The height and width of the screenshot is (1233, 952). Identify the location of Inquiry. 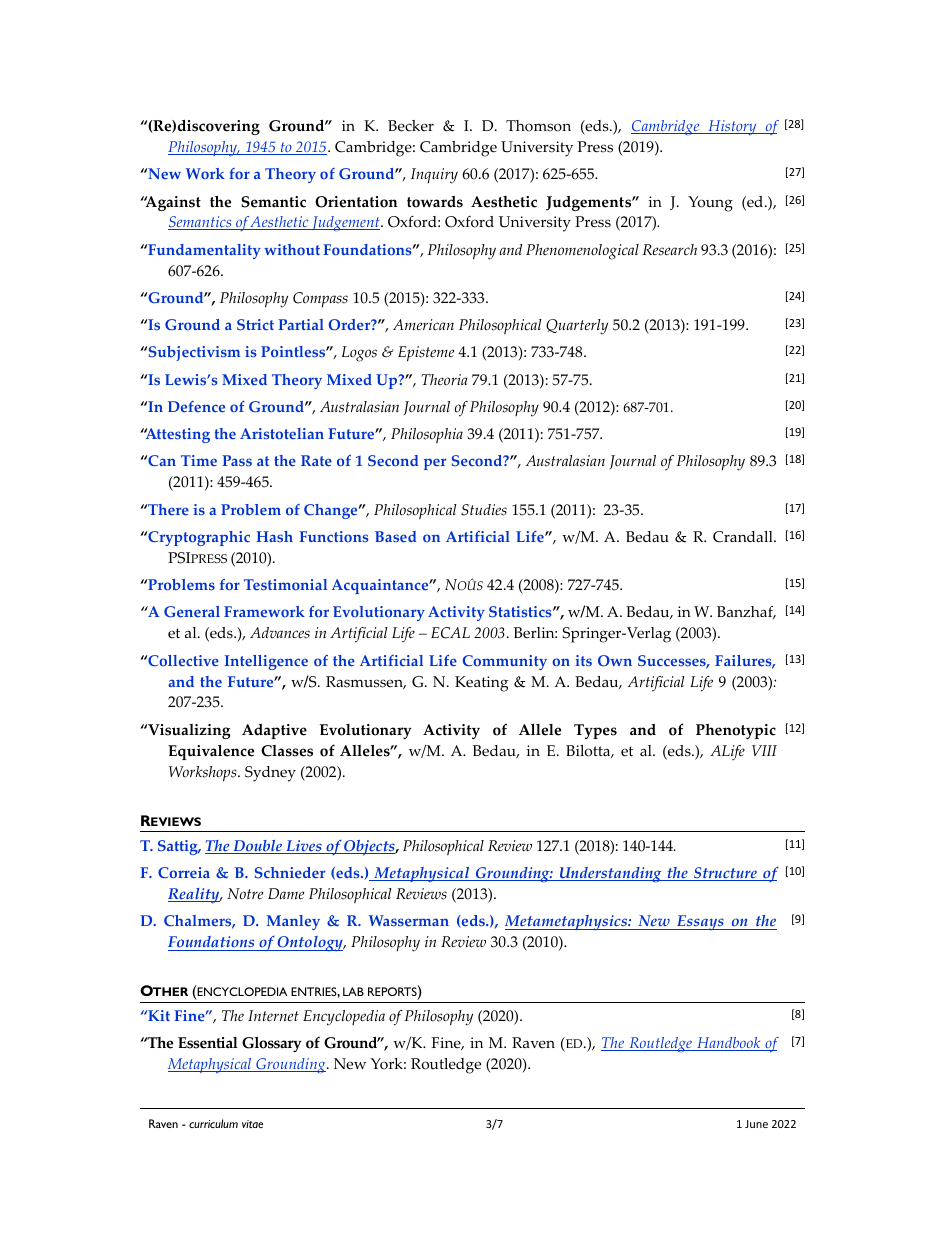
(434, 176).
